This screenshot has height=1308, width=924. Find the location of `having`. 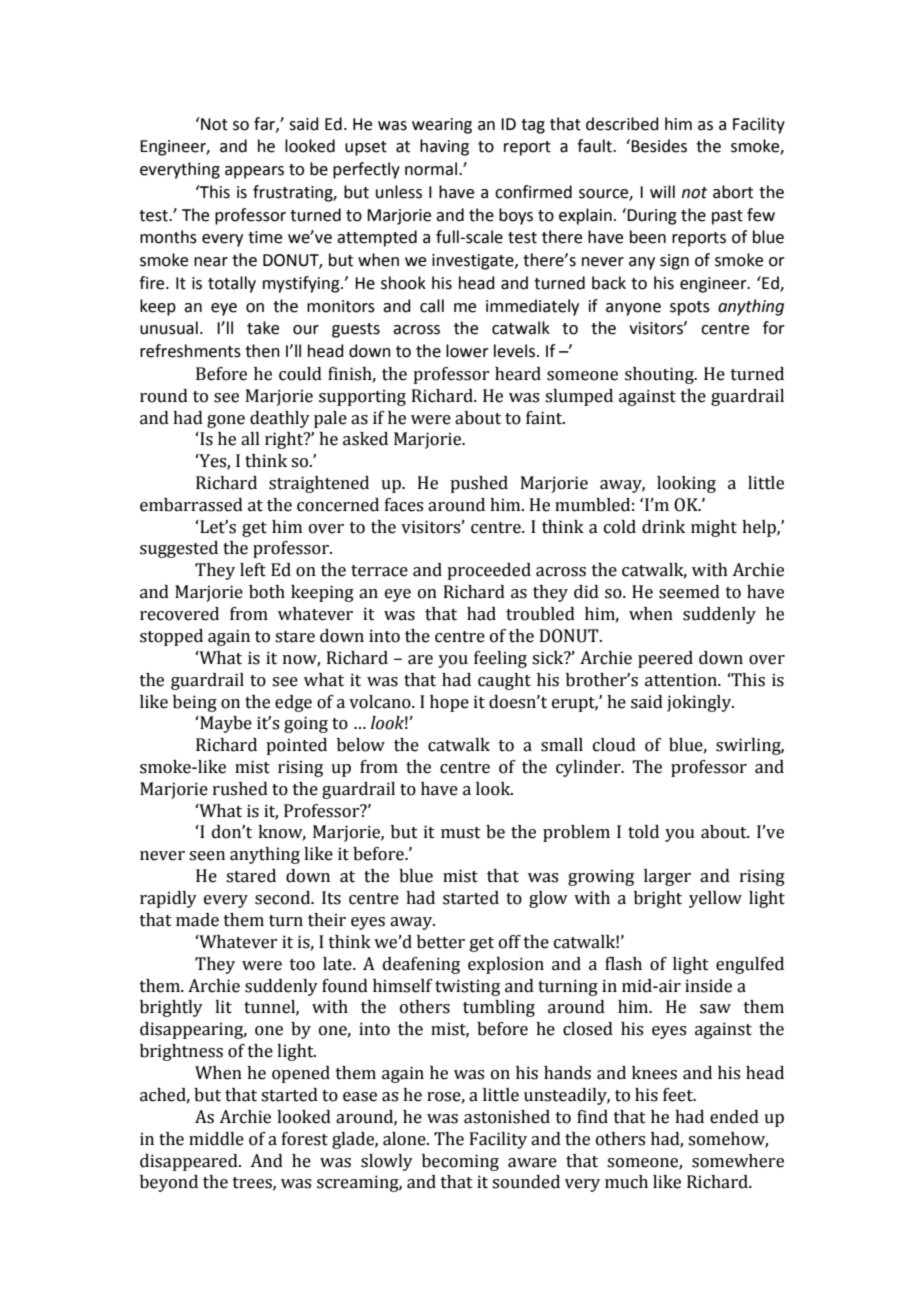

having is located at coordinates (444, 147).
